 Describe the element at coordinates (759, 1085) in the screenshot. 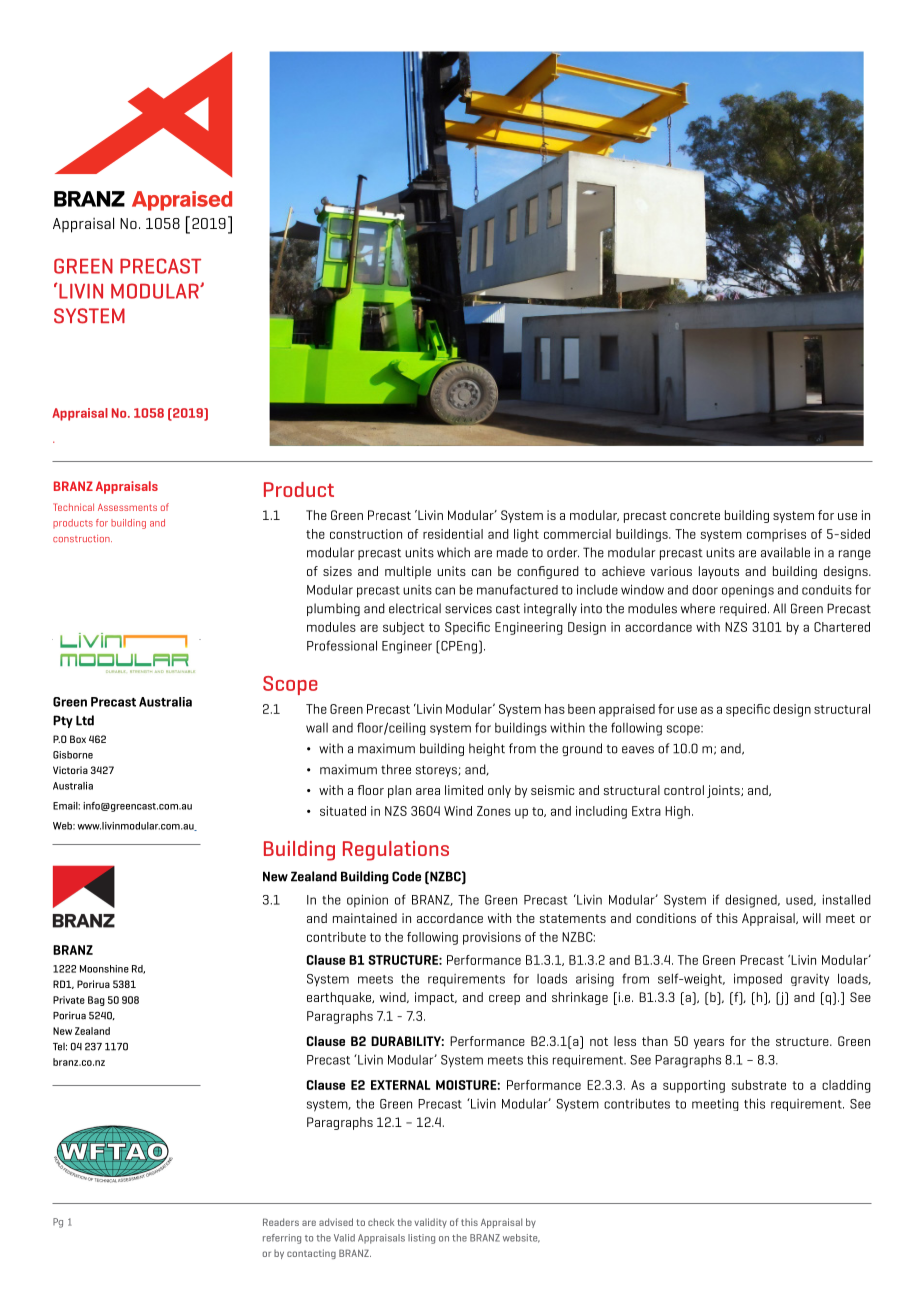

I see `substrate` at that location.
